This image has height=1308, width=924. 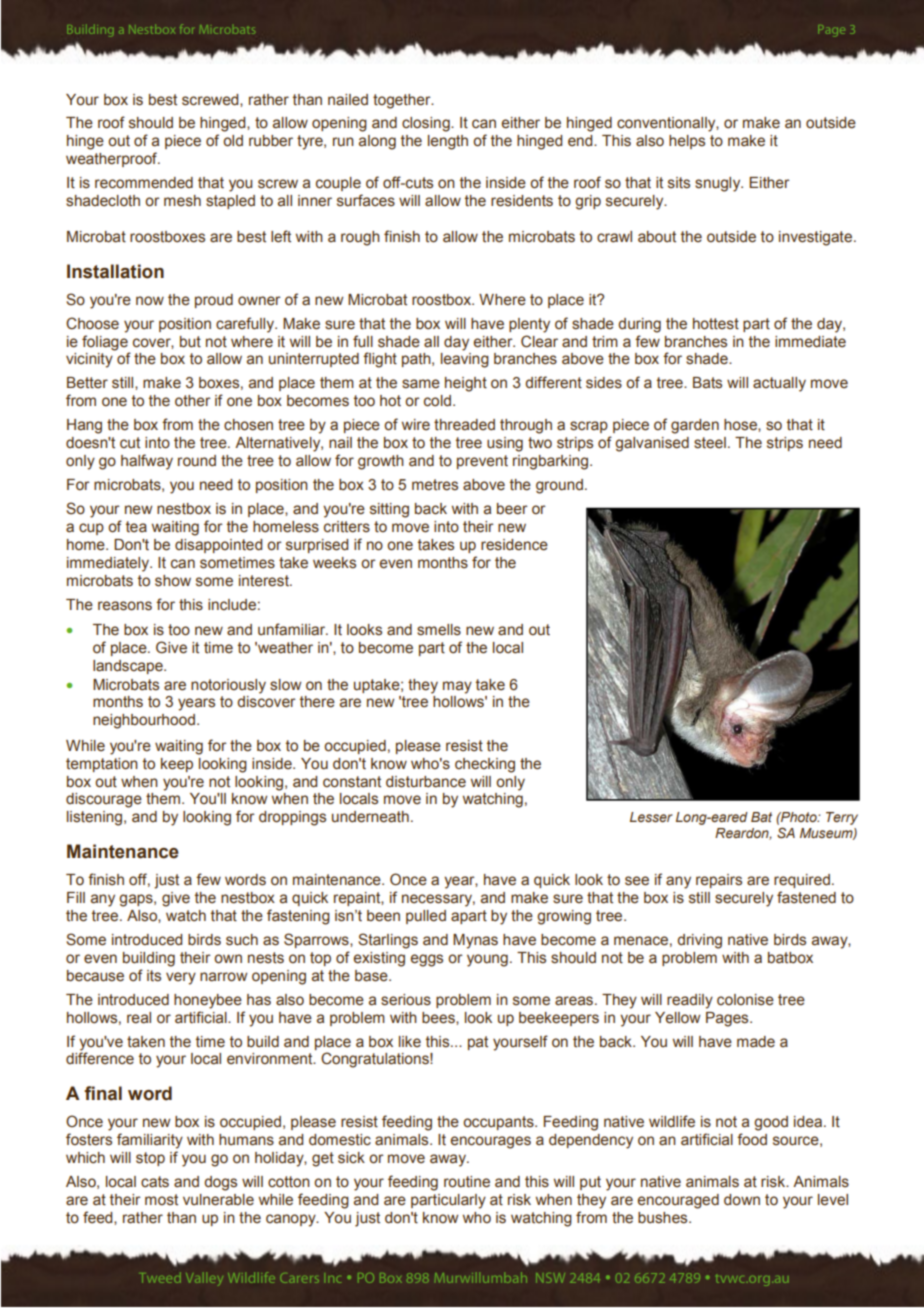 What do you see at coordinates (144, 721) in the image?
I see `neighbourhood` at bounding box center [144, 721].
